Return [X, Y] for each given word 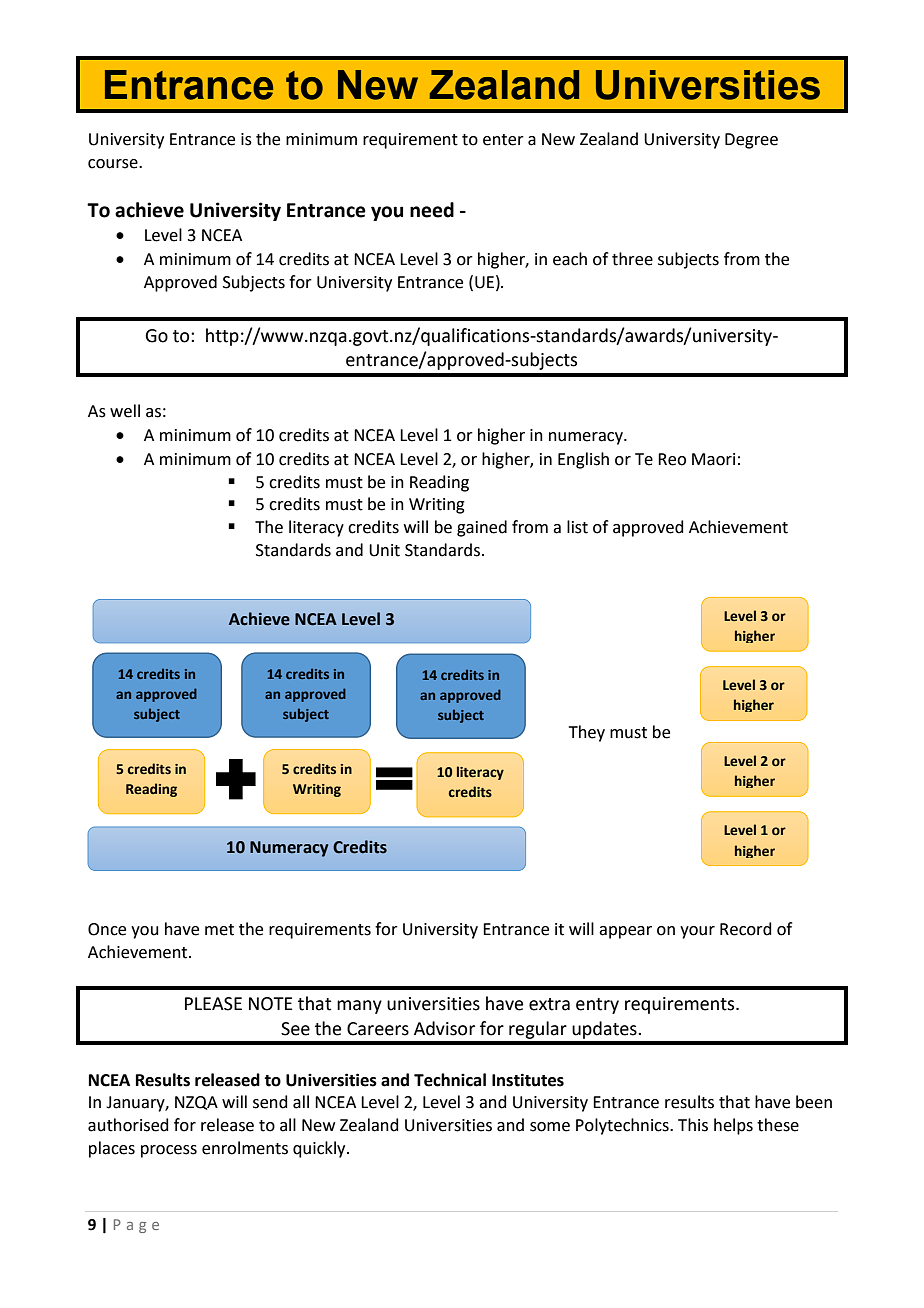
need [432, 210]
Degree [751, 141]
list [577, 527]
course [114, 164]
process [169, 1151]
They [587, 733]
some [550, 1127]
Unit [384, 550]
